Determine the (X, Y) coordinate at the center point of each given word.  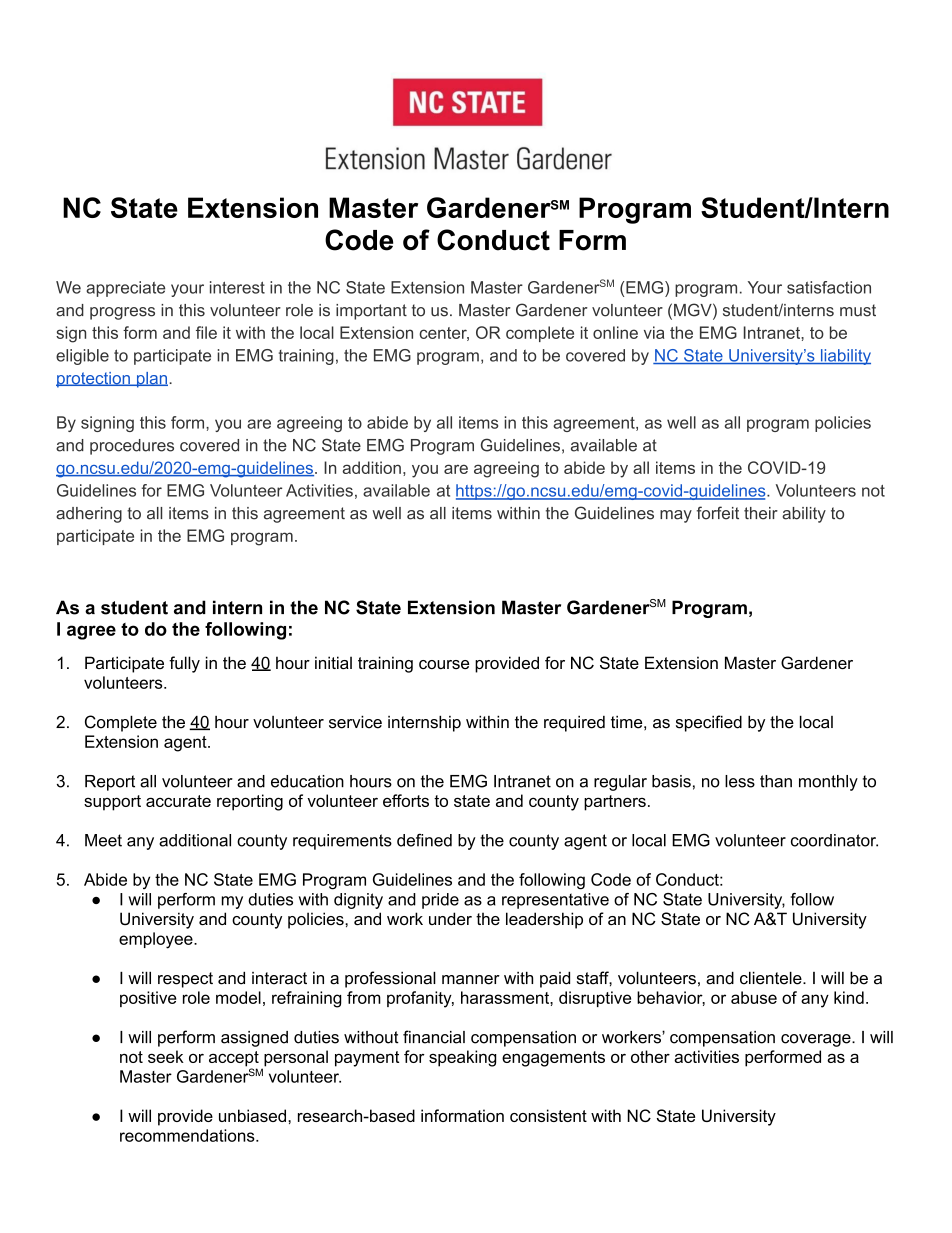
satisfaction (829, 287)
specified (709, 723)
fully (184, 664)
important (371, 312)
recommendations (188, 1135)
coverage (817, 1040)
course (444, 664)
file (206, 332)
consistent (548, 1115)
